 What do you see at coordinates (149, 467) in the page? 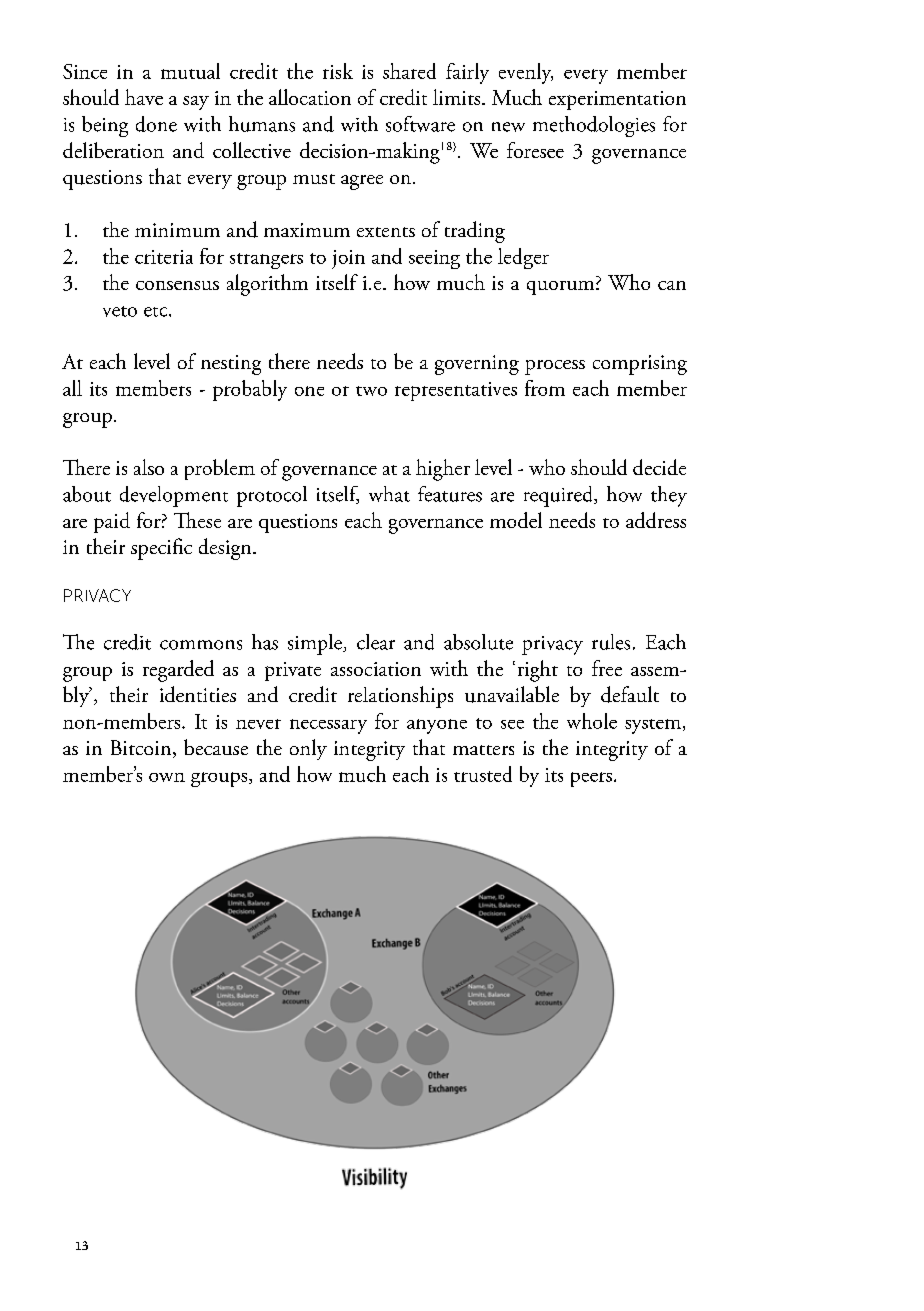
I see `also` at bounding box center [149, 467].
